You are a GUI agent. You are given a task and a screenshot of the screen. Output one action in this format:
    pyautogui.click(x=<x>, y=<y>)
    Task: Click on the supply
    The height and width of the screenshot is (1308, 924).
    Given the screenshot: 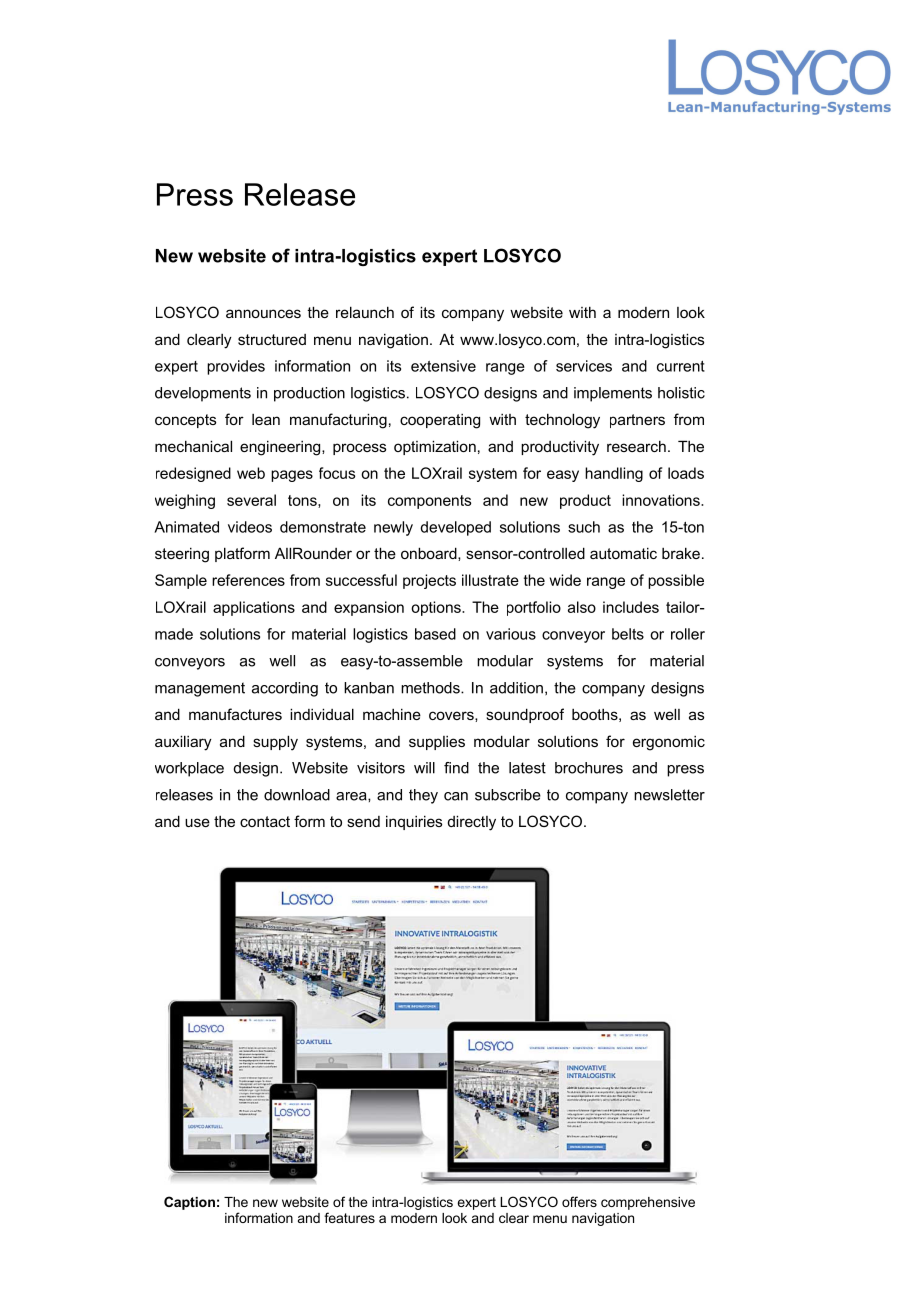 What is the action you would take?
    pyautogui.click(x=275, y=743)
